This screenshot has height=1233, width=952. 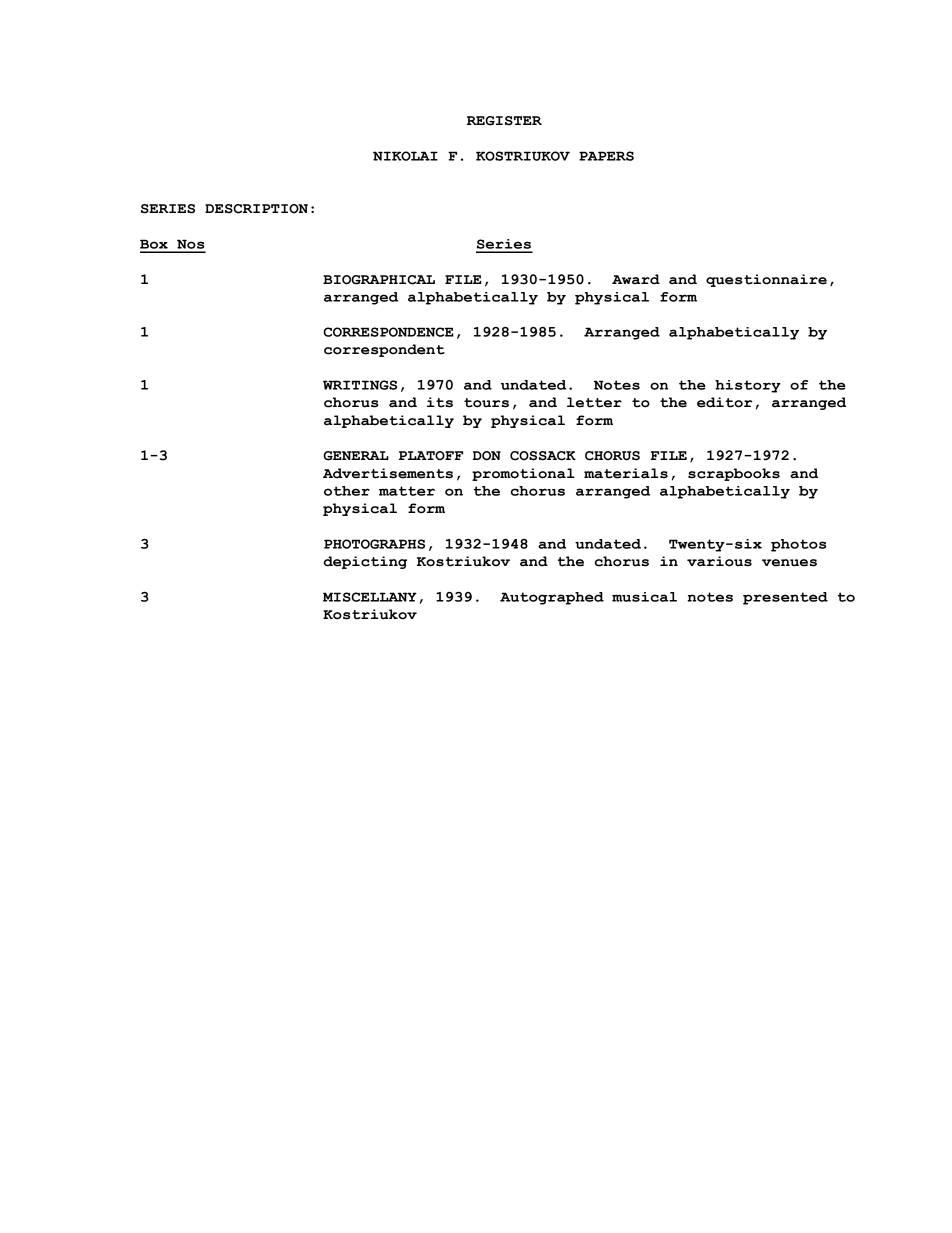 I want to click on various, so click(x=719, y=561).
